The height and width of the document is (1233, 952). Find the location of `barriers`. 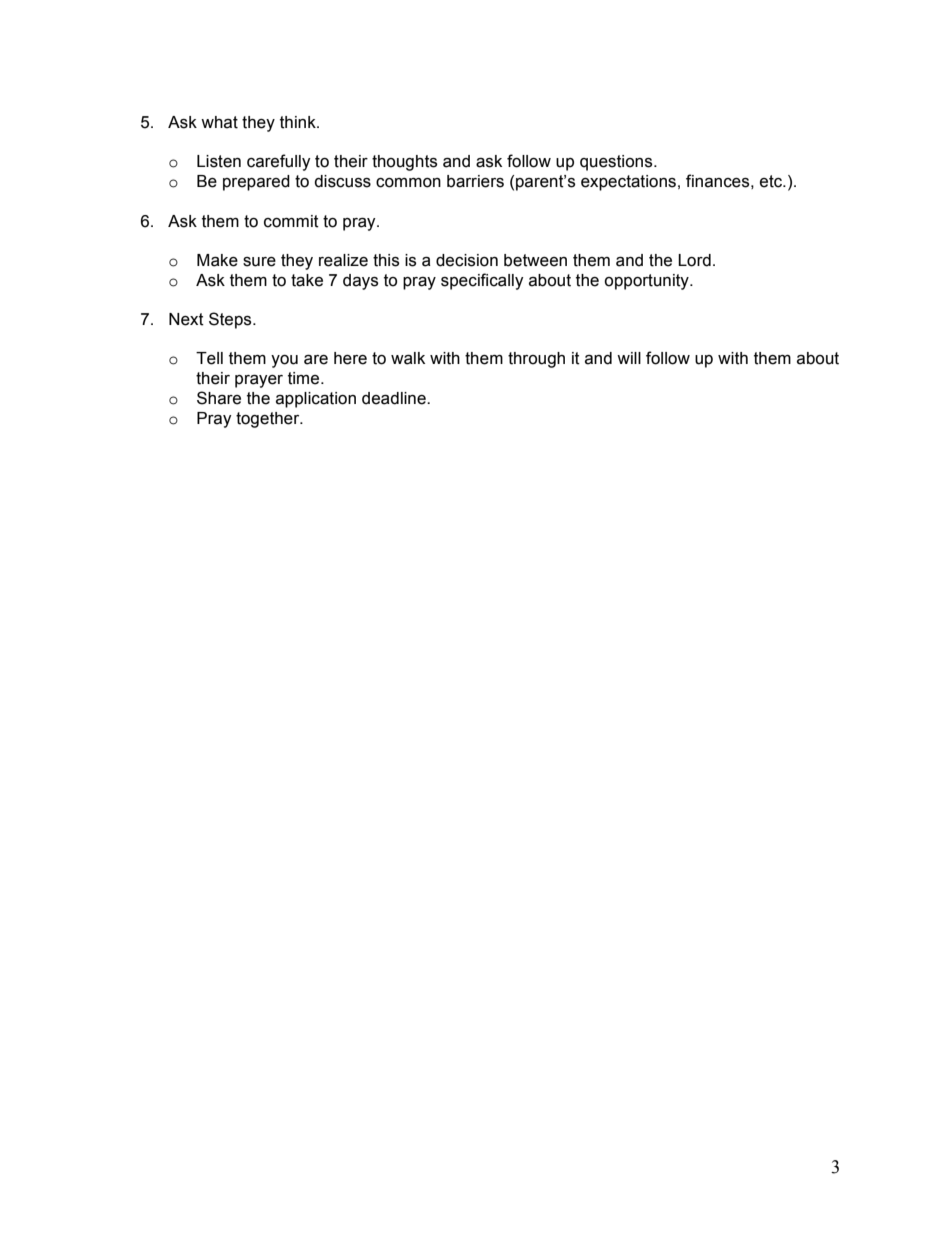

barriers is located at coordinates (475, 181).
